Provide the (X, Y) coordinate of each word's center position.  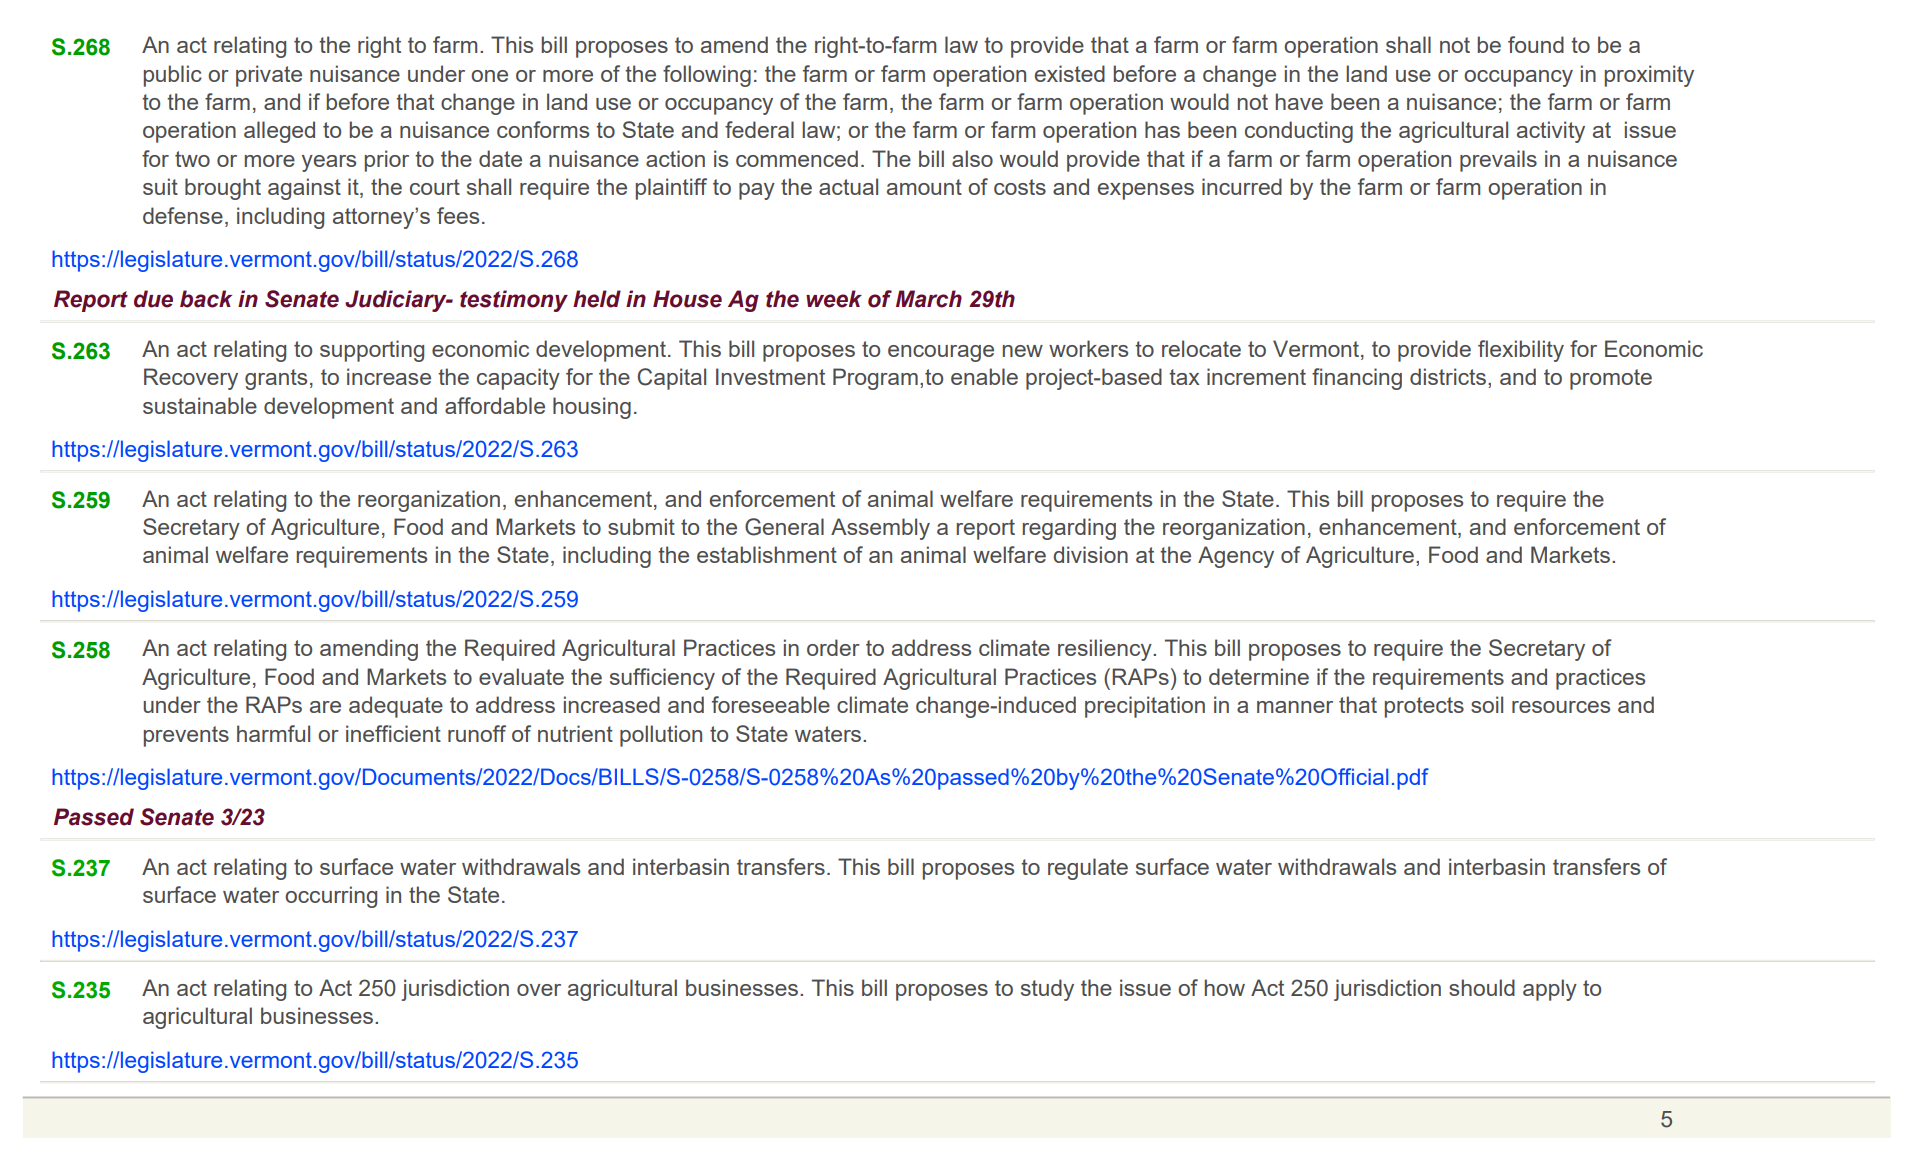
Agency (1236, 557)
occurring (331, 897)
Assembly (880, 529)
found (1536, 44)
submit (641, 526)
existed (1070, 73)
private (269, 76)
